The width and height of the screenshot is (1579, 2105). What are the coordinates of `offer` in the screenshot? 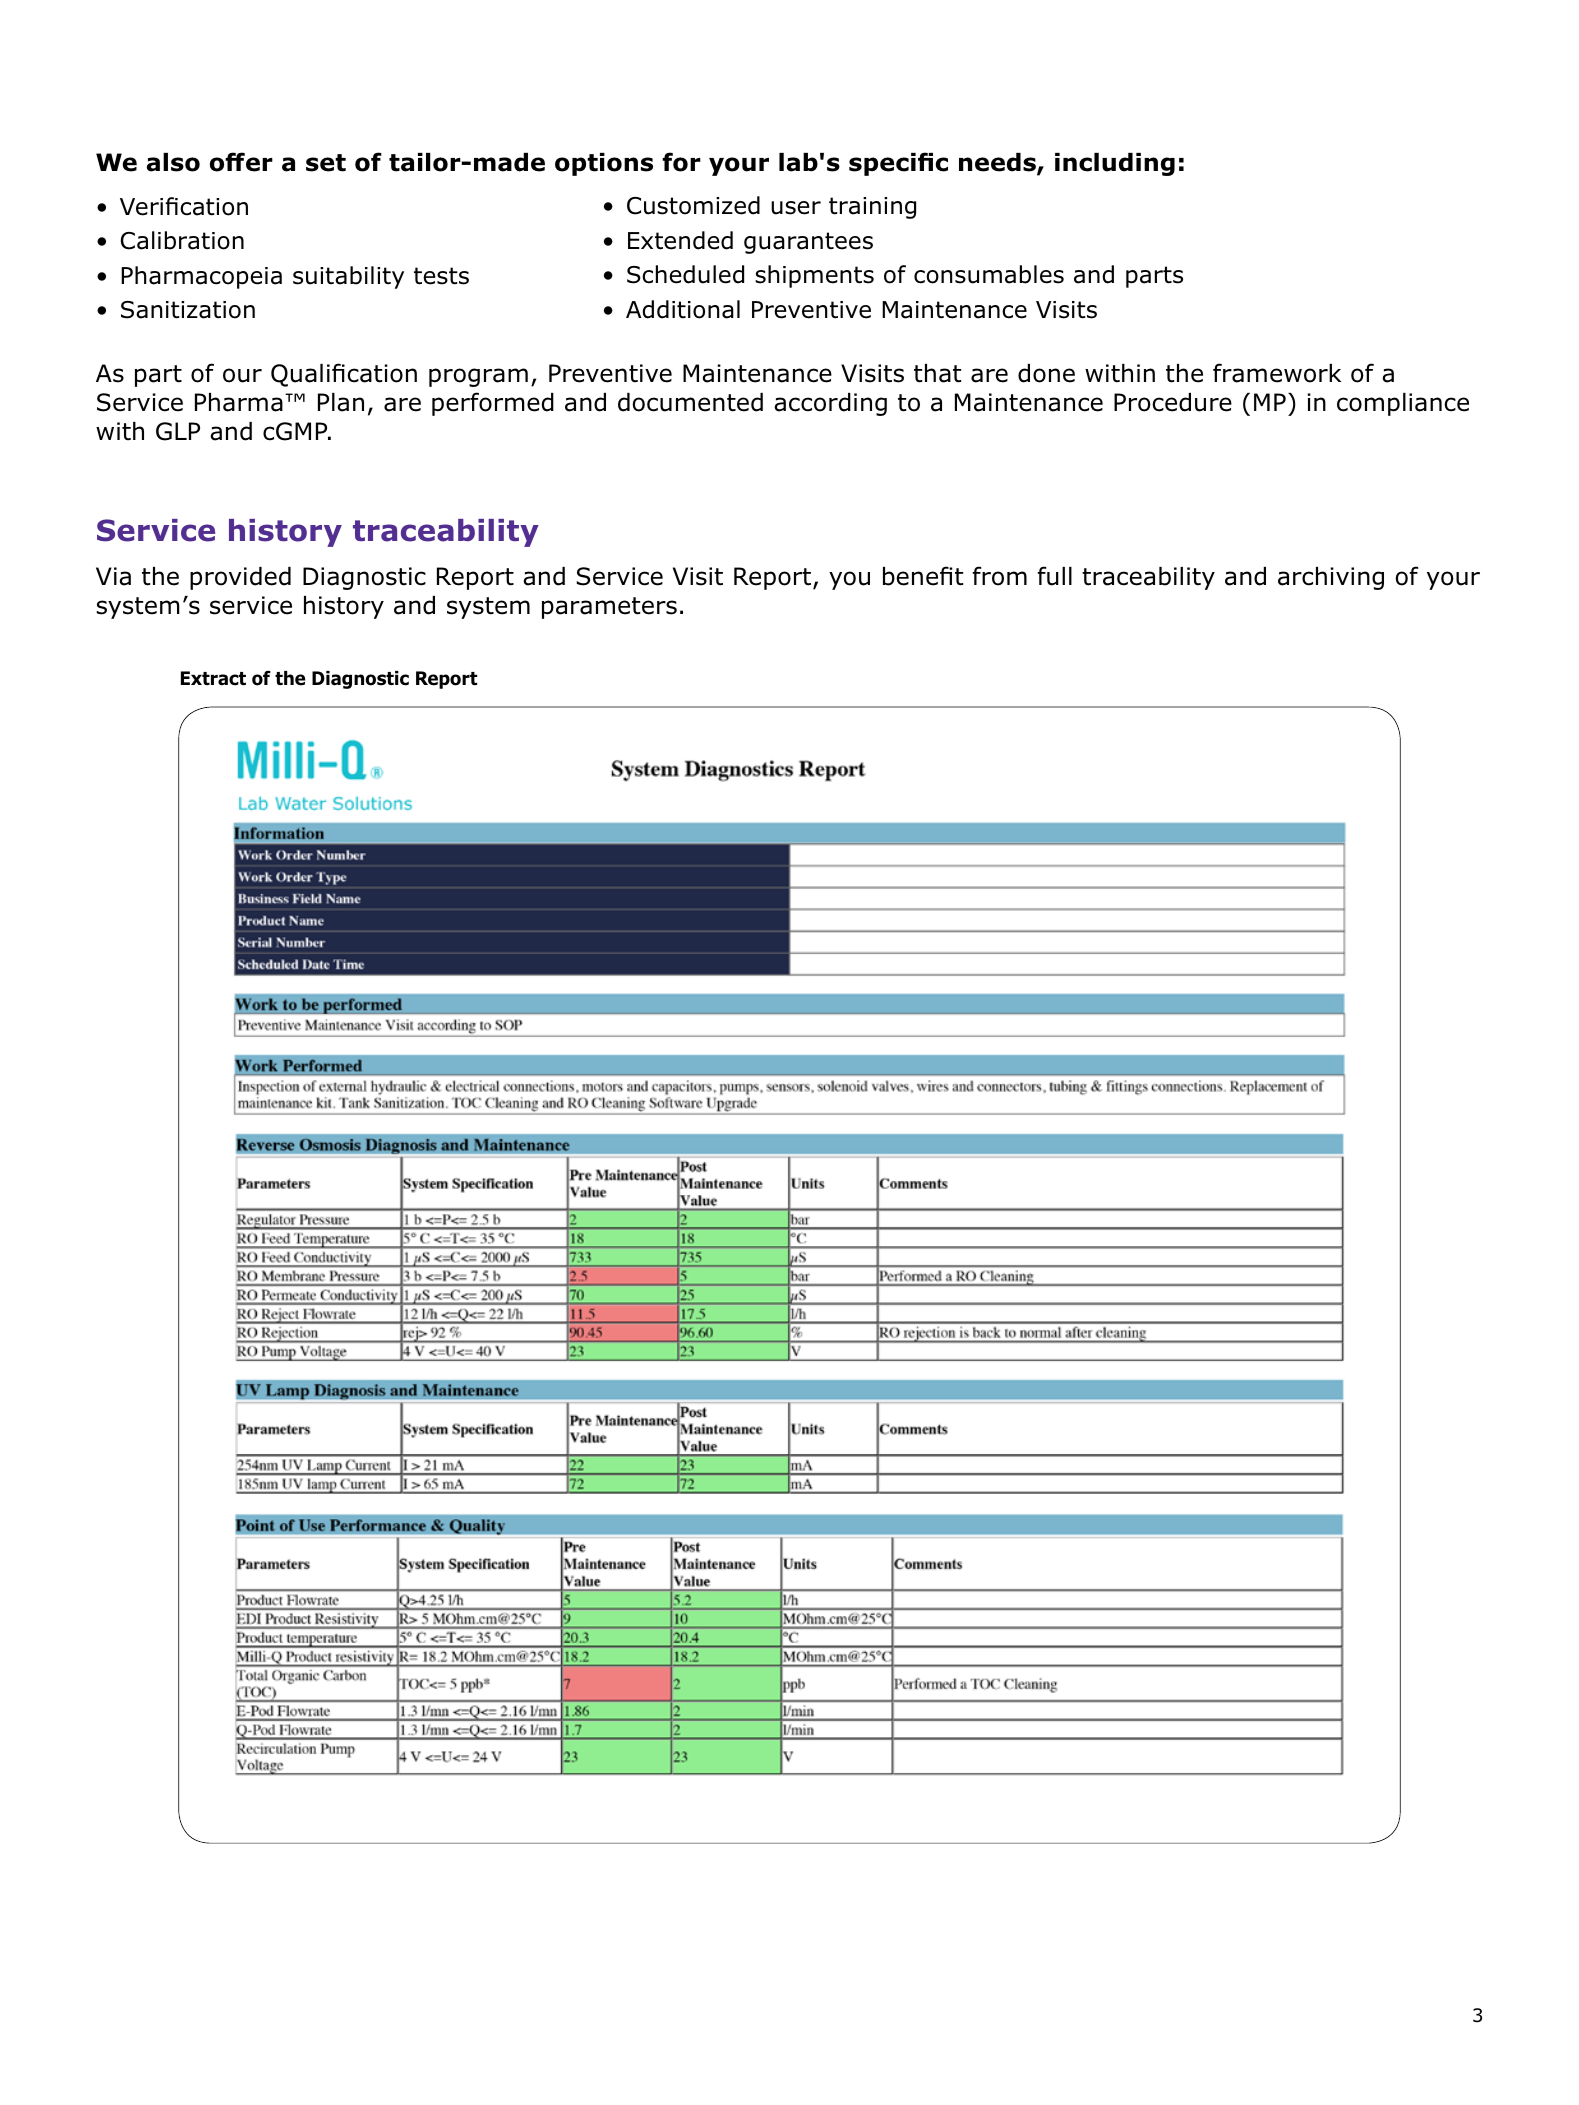 It's located at (241, 162).
